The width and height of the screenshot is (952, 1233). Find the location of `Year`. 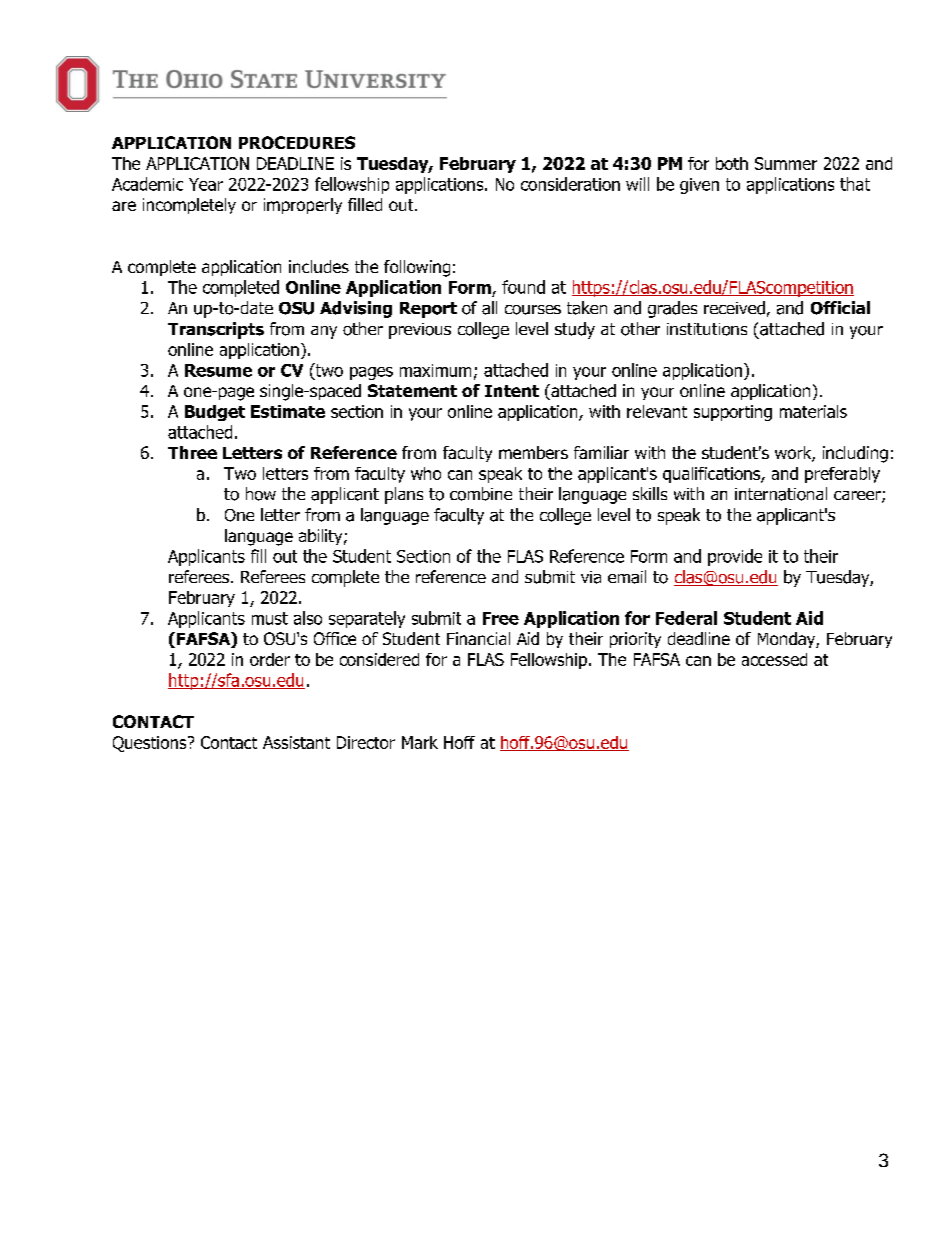

Year is located at coordinates (206, 184).
